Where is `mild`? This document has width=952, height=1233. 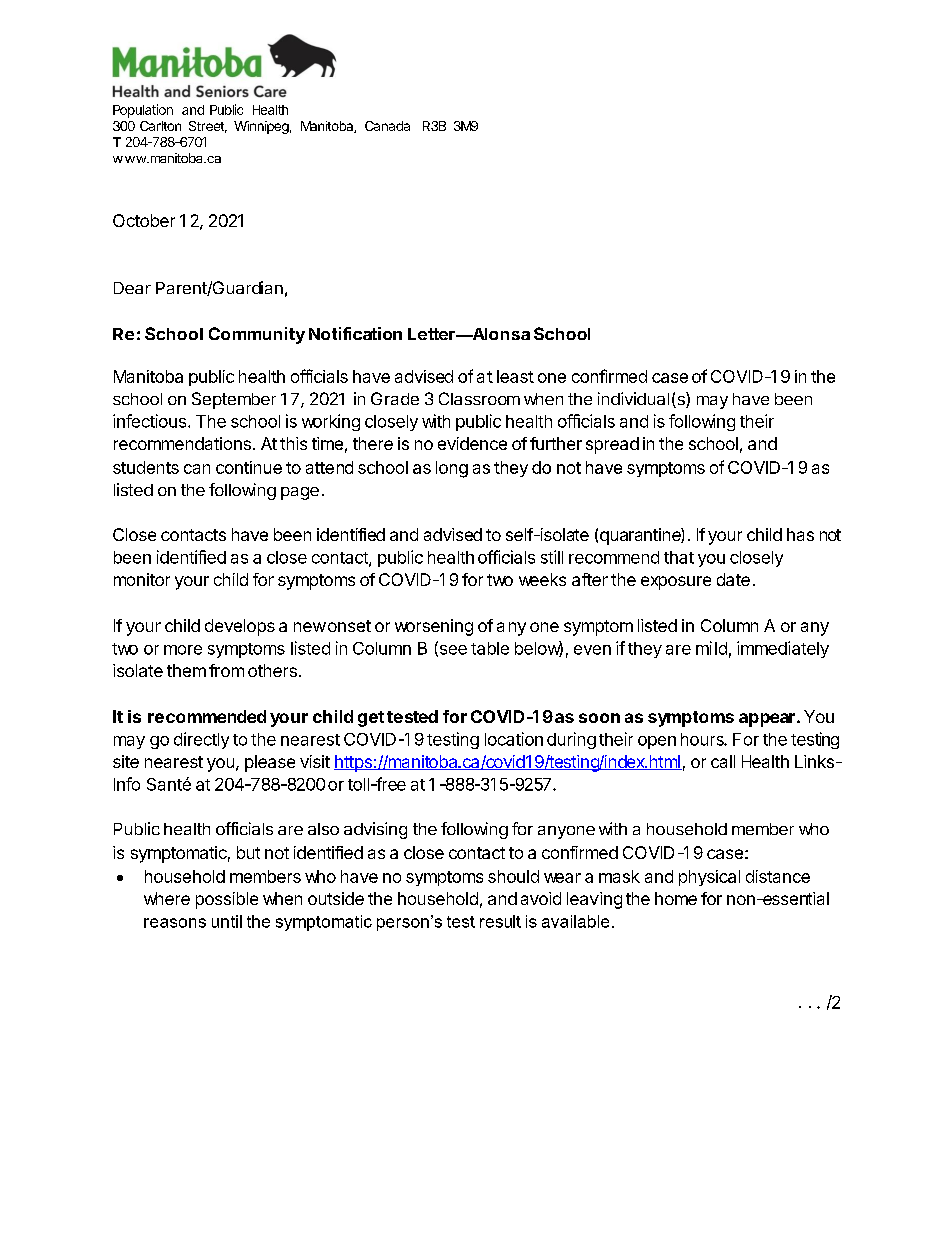
mild is located at coordinates (711, 648).
